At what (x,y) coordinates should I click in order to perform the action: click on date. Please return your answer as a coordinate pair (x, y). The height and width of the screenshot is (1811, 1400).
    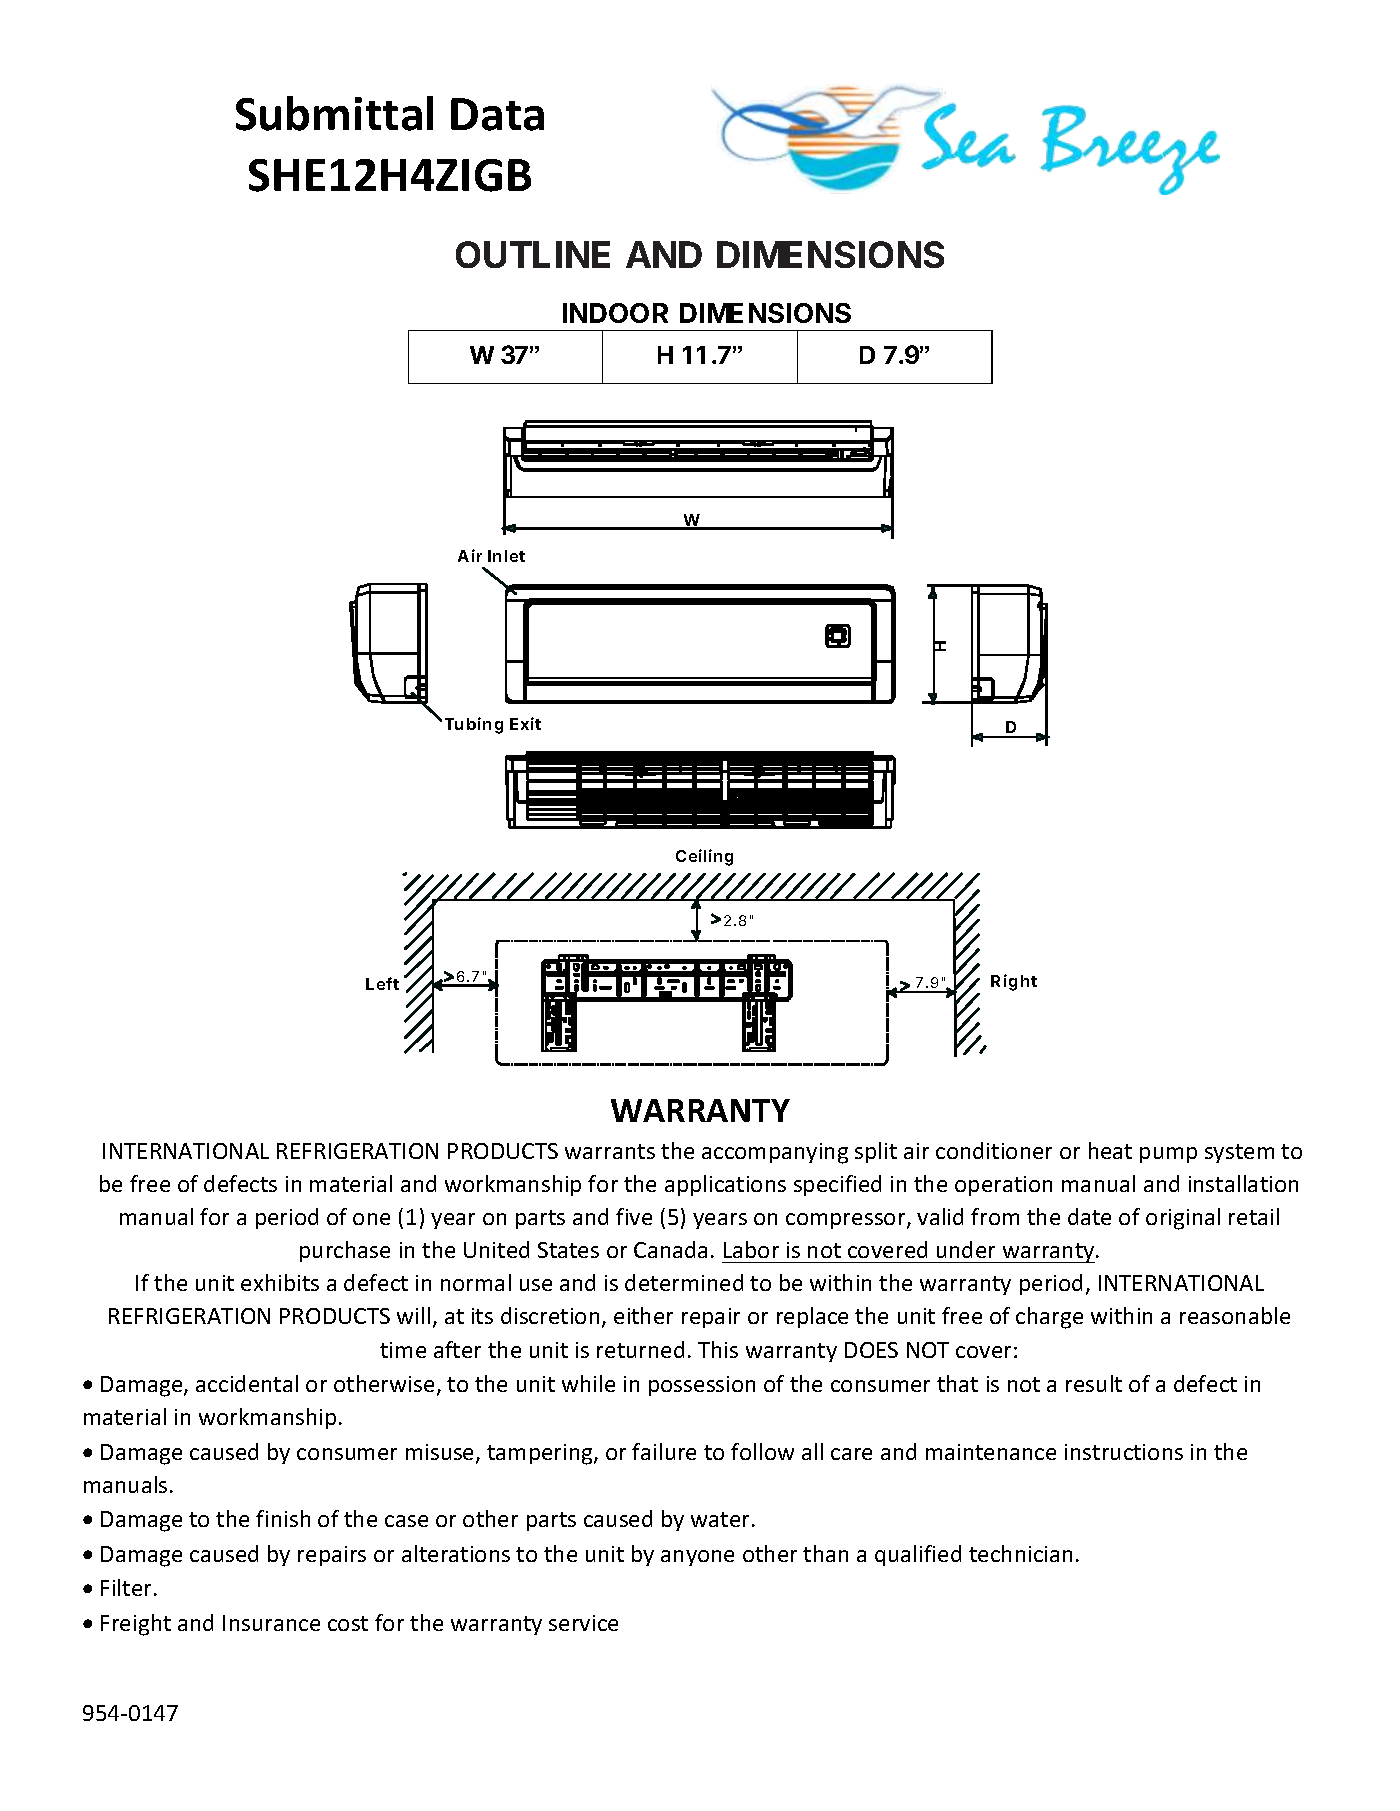
    Looking at the image, I should click on (1089, 1216).
